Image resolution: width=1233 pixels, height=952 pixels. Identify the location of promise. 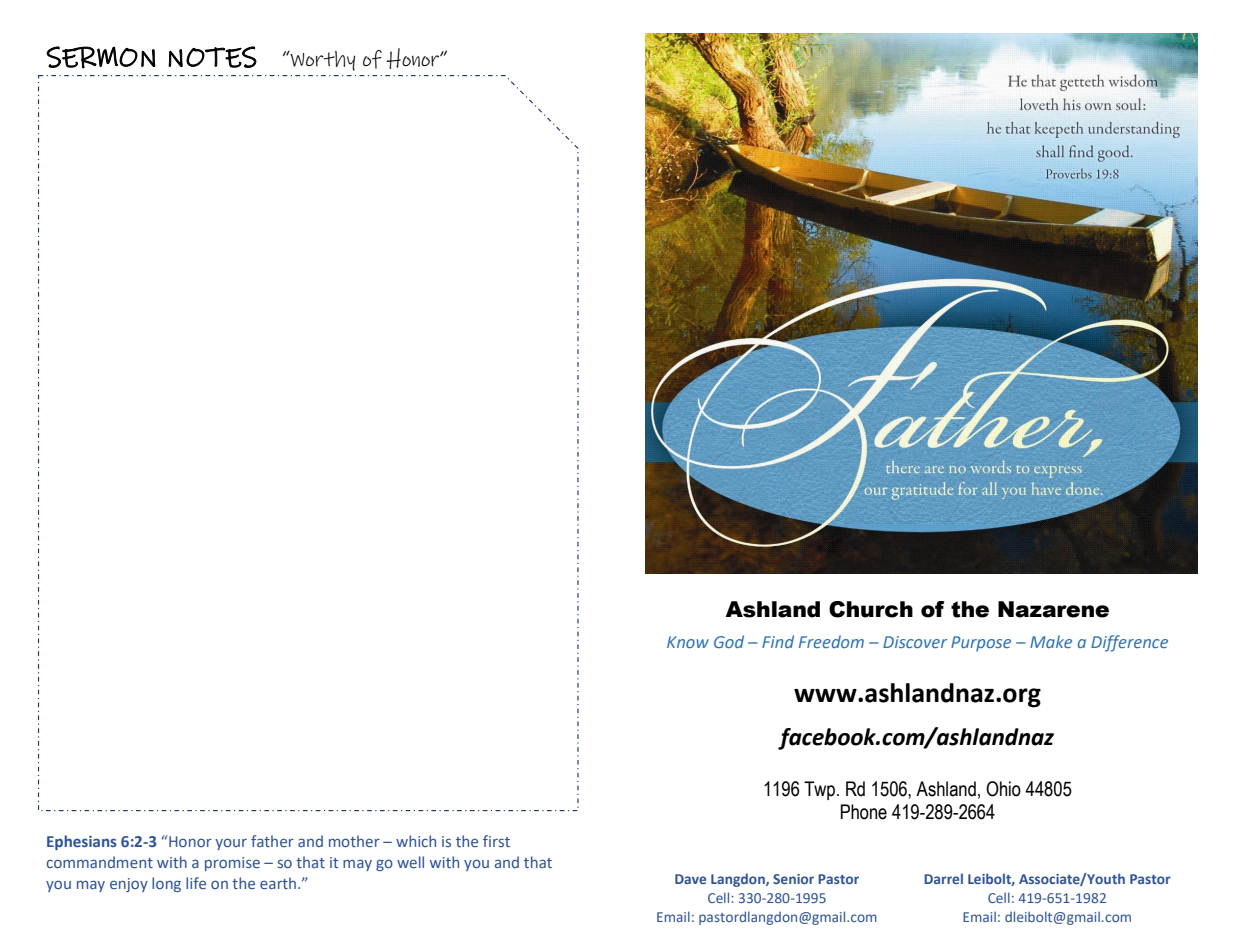
(232, 864).
